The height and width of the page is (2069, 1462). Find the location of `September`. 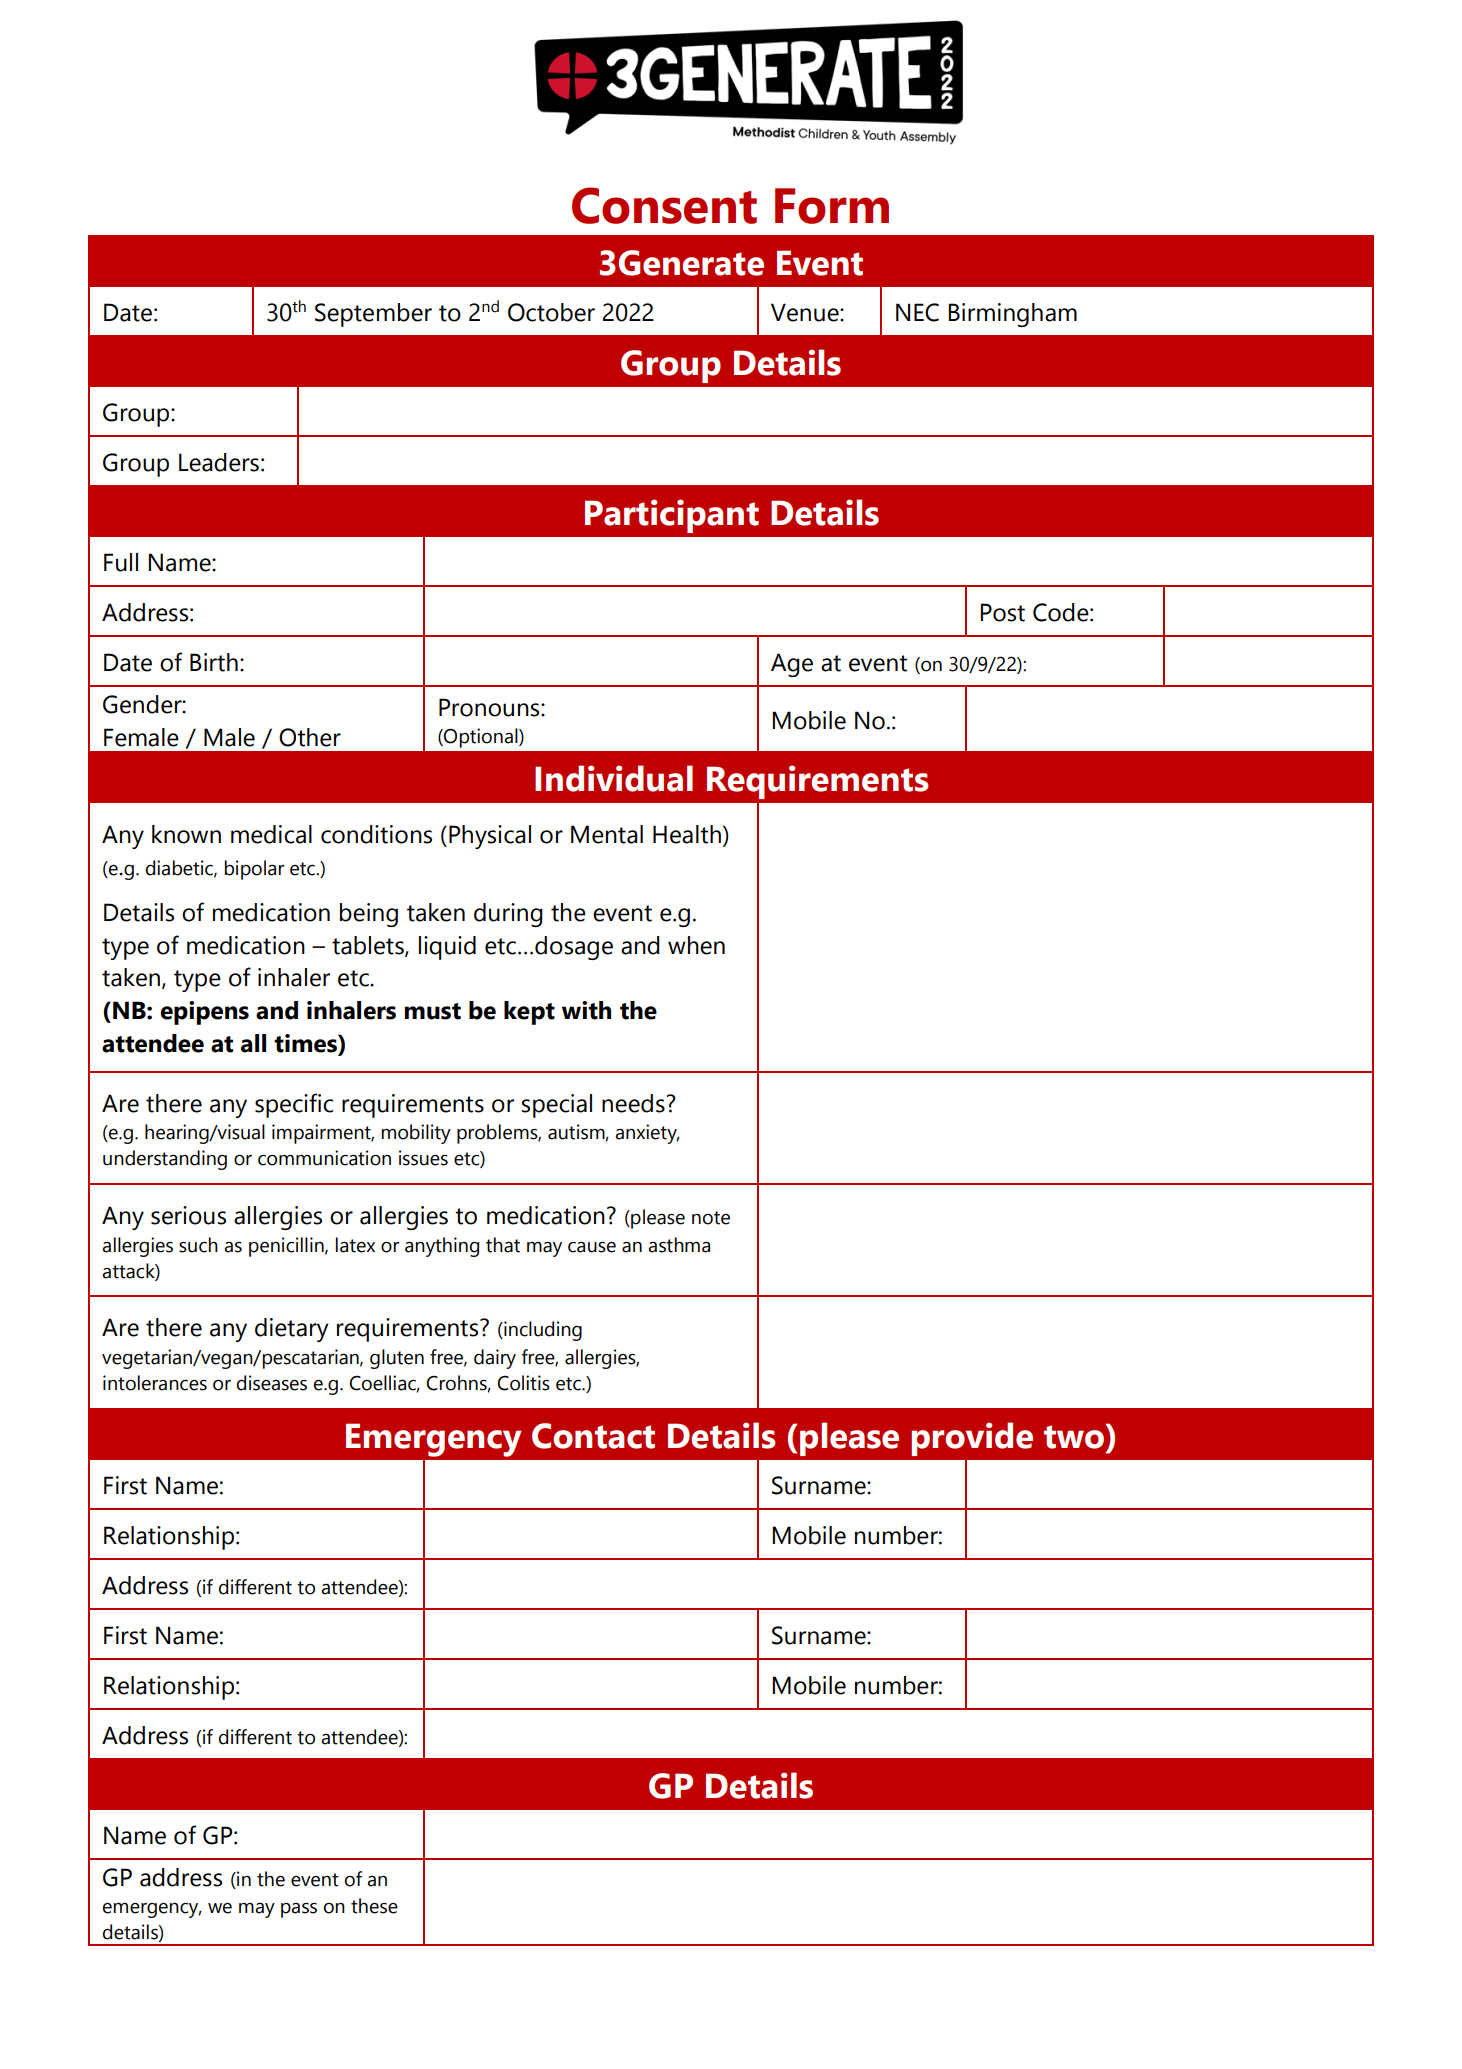

September is located at coordinates (373, 315).
